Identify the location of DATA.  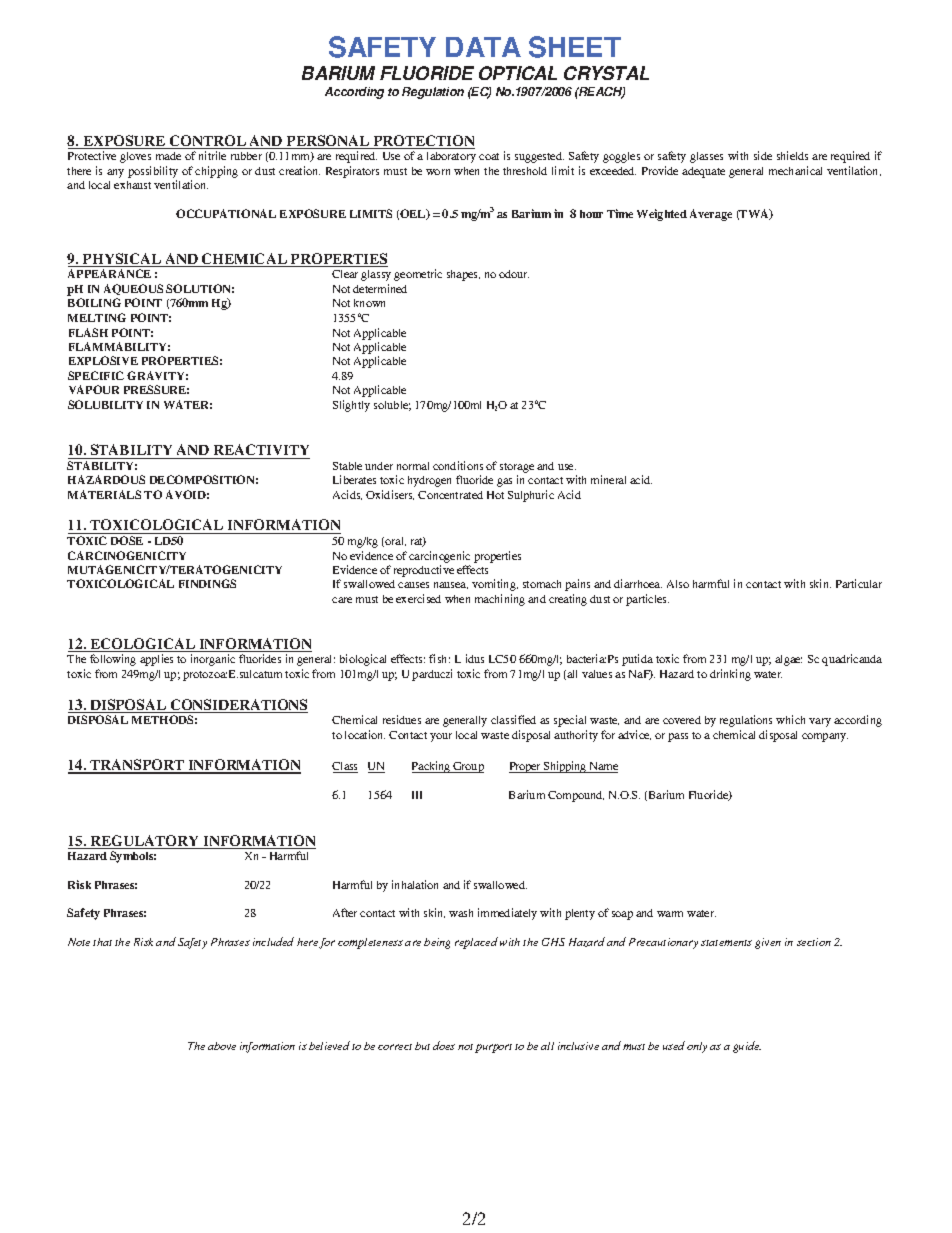
(483, 47).
